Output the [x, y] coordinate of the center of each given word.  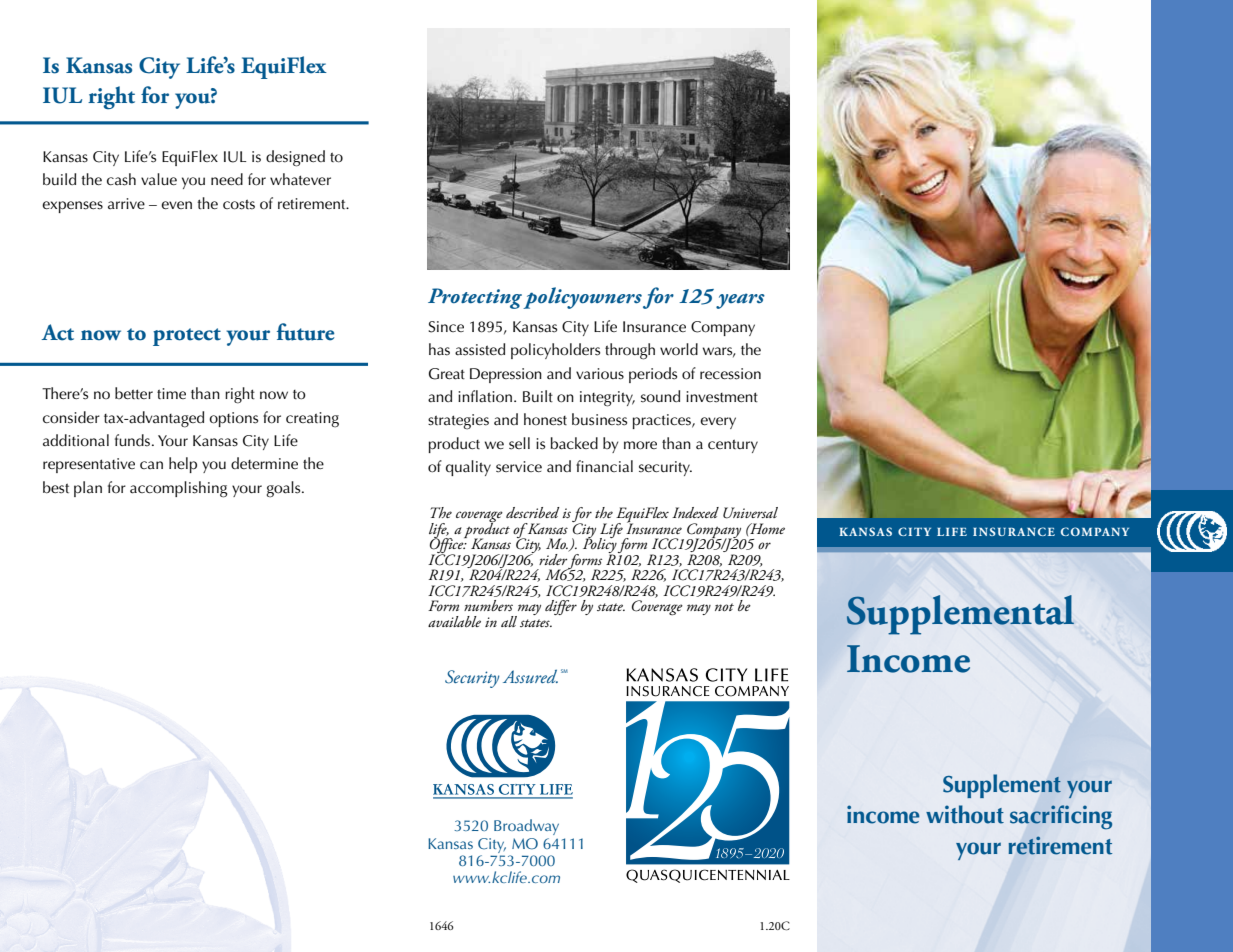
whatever [300, 179]
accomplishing [178, 489]
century [733, 446]
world [679, 349]
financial [604, 466]
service [519, 467]
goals [285, 489]
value [159, 179]
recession [730, 374]
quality [468, 468]
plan [88, 489]
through [630, 351]
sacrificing [1061, 817]
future [305, 332]
